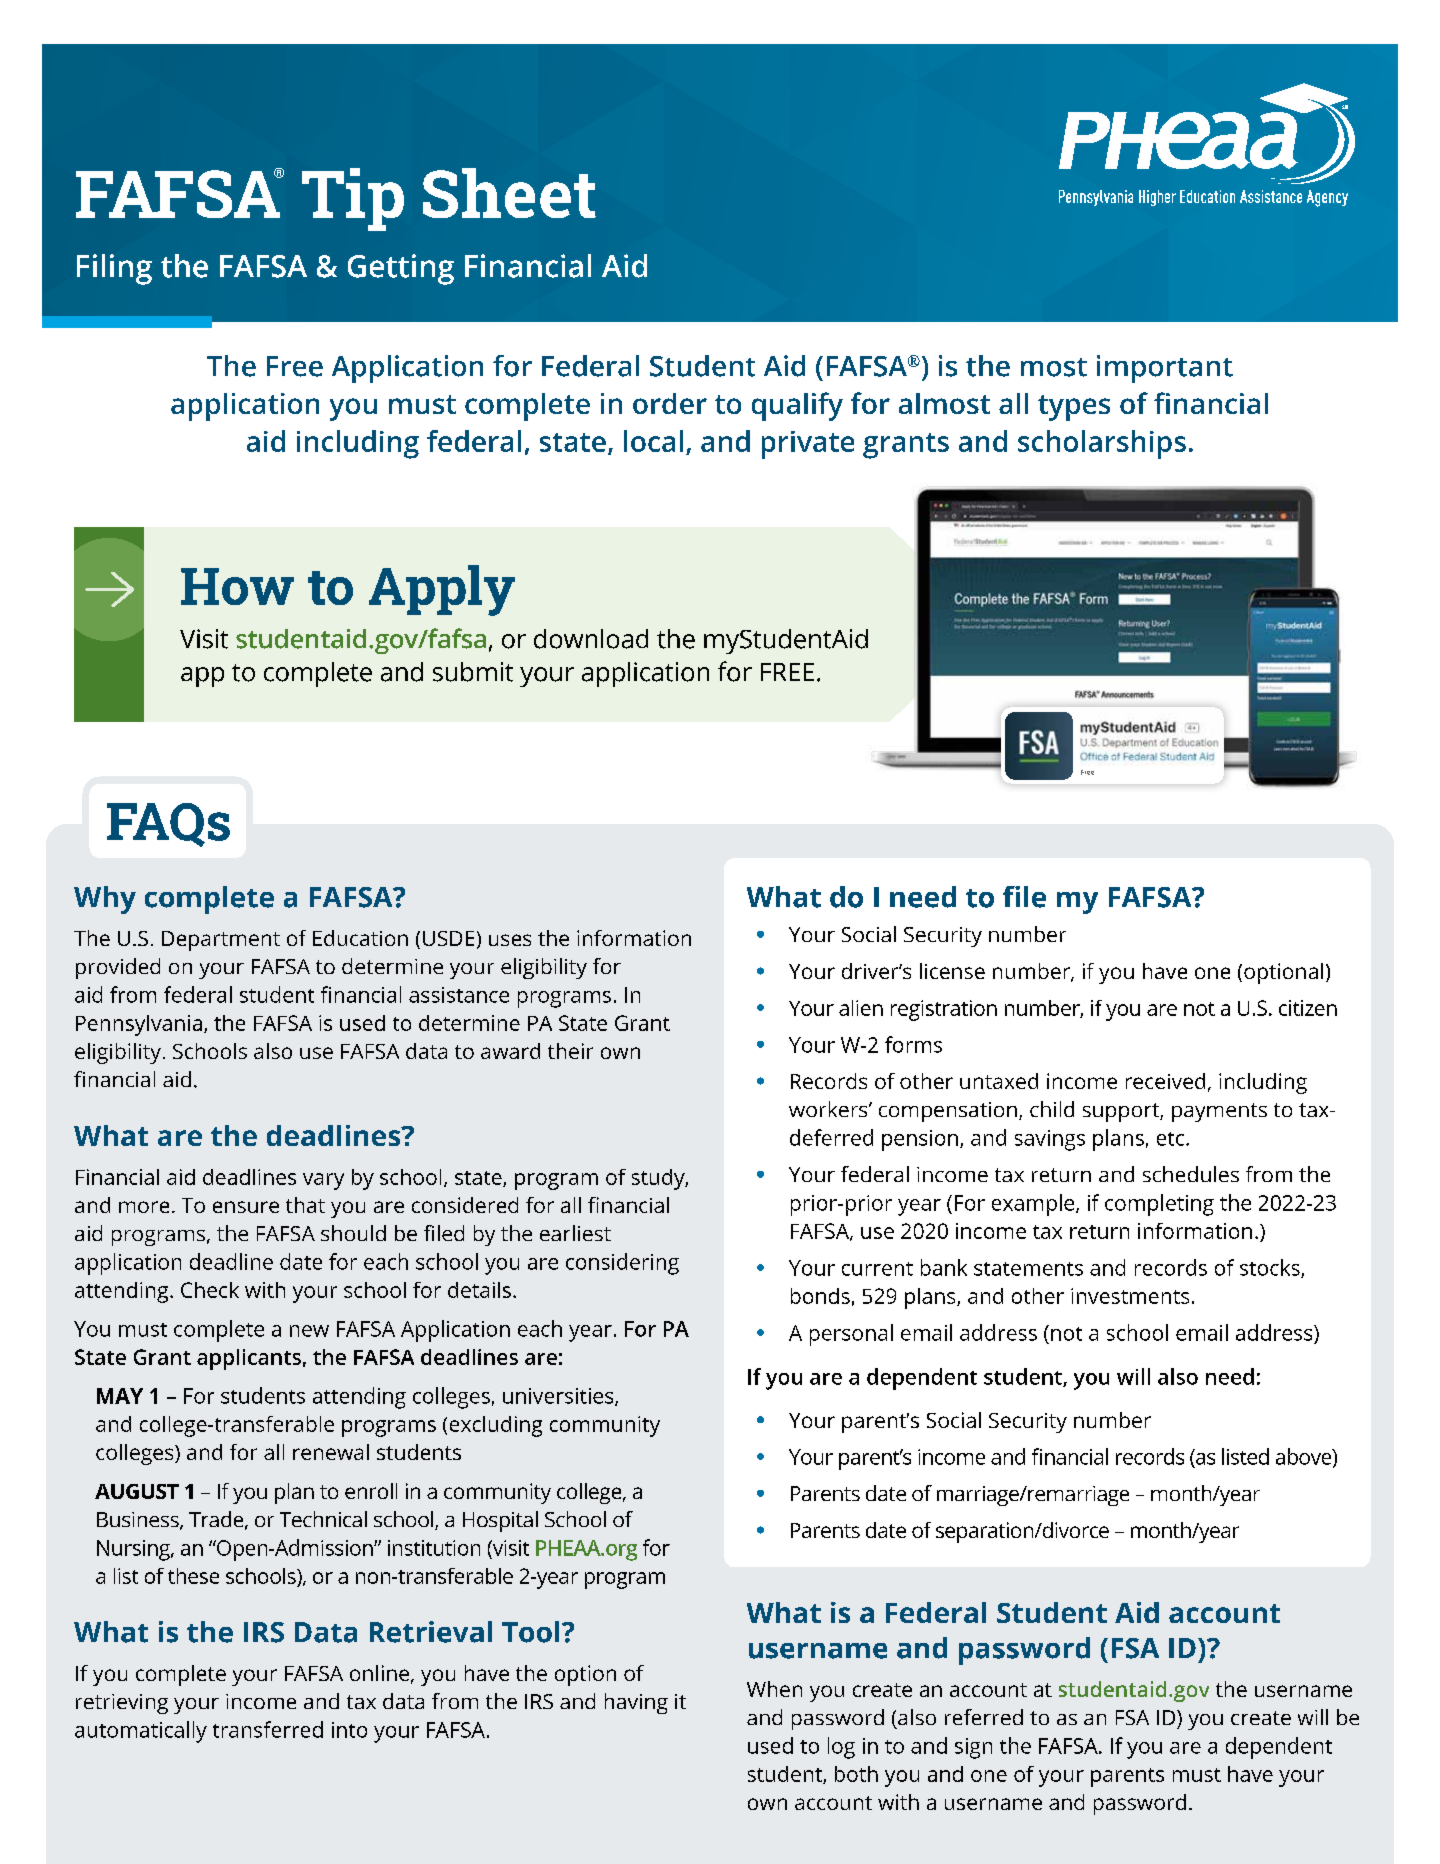  Describe the element at coordinates (509, 193) in the document. I see `Sheet` at that location.
